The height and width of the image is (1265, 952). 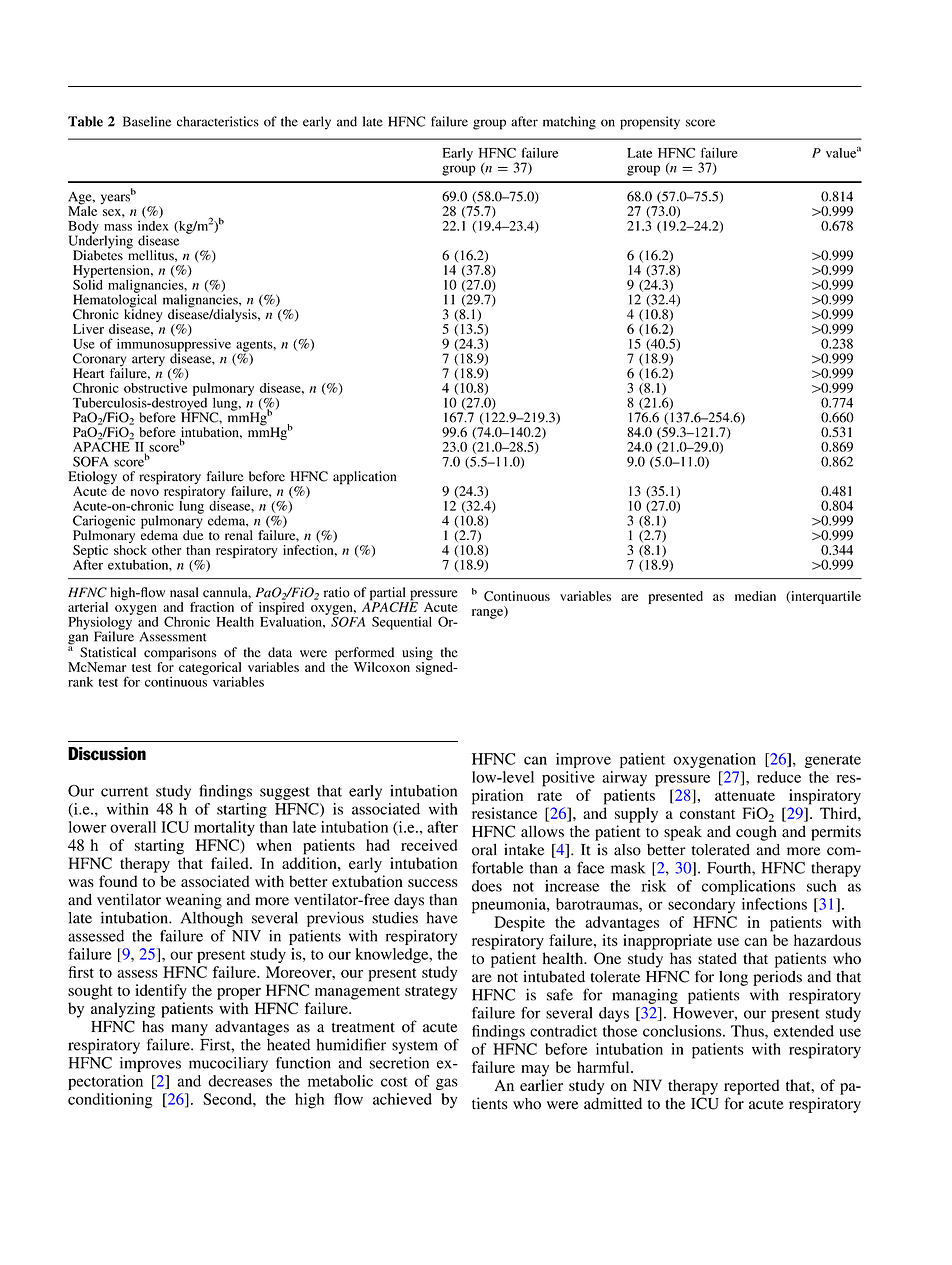 What do you see at coordinates (650, 123) in the image?
I see `propensity` at bounding box center [650, 123].
